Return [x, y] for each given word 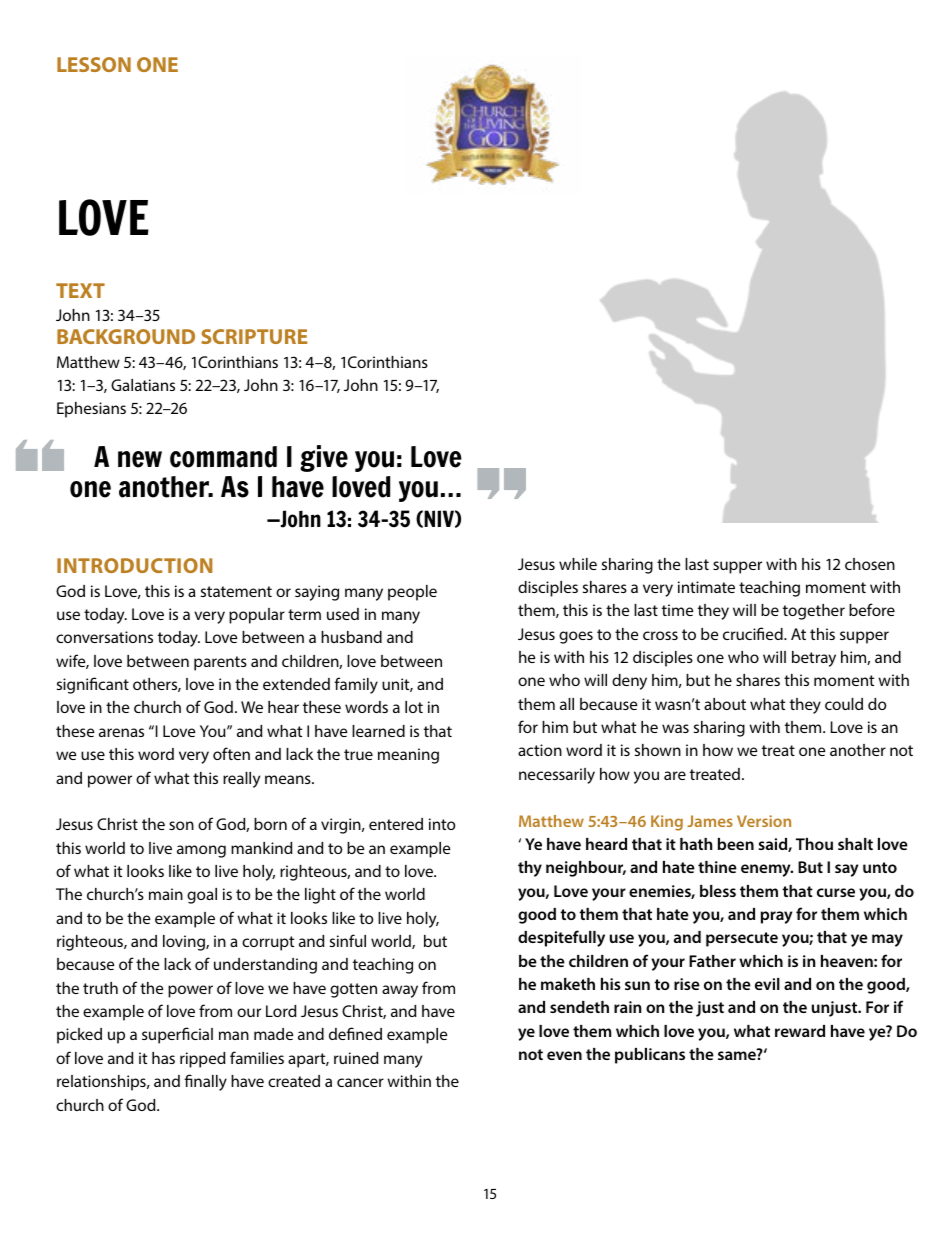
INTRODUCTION [134, 565]
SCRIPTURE [254, 336]
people [412, 593]
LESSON [94, 64]
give [324, 458]
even [564, 1055]
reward [800, 1031]
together [814, 612]
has [163, 1058]
